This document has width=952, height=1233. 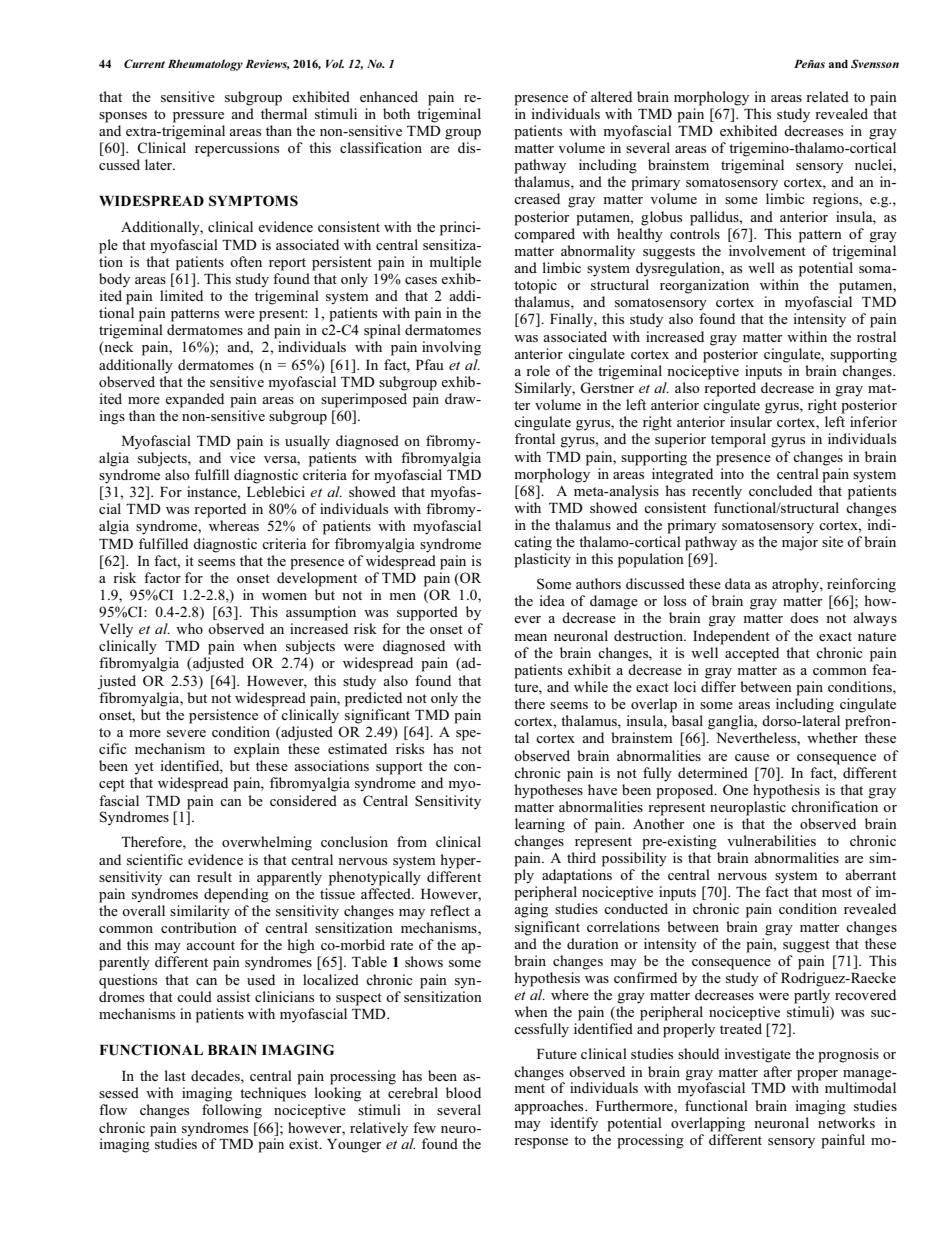 I want to click on following, so click(x=232, y=1111).
